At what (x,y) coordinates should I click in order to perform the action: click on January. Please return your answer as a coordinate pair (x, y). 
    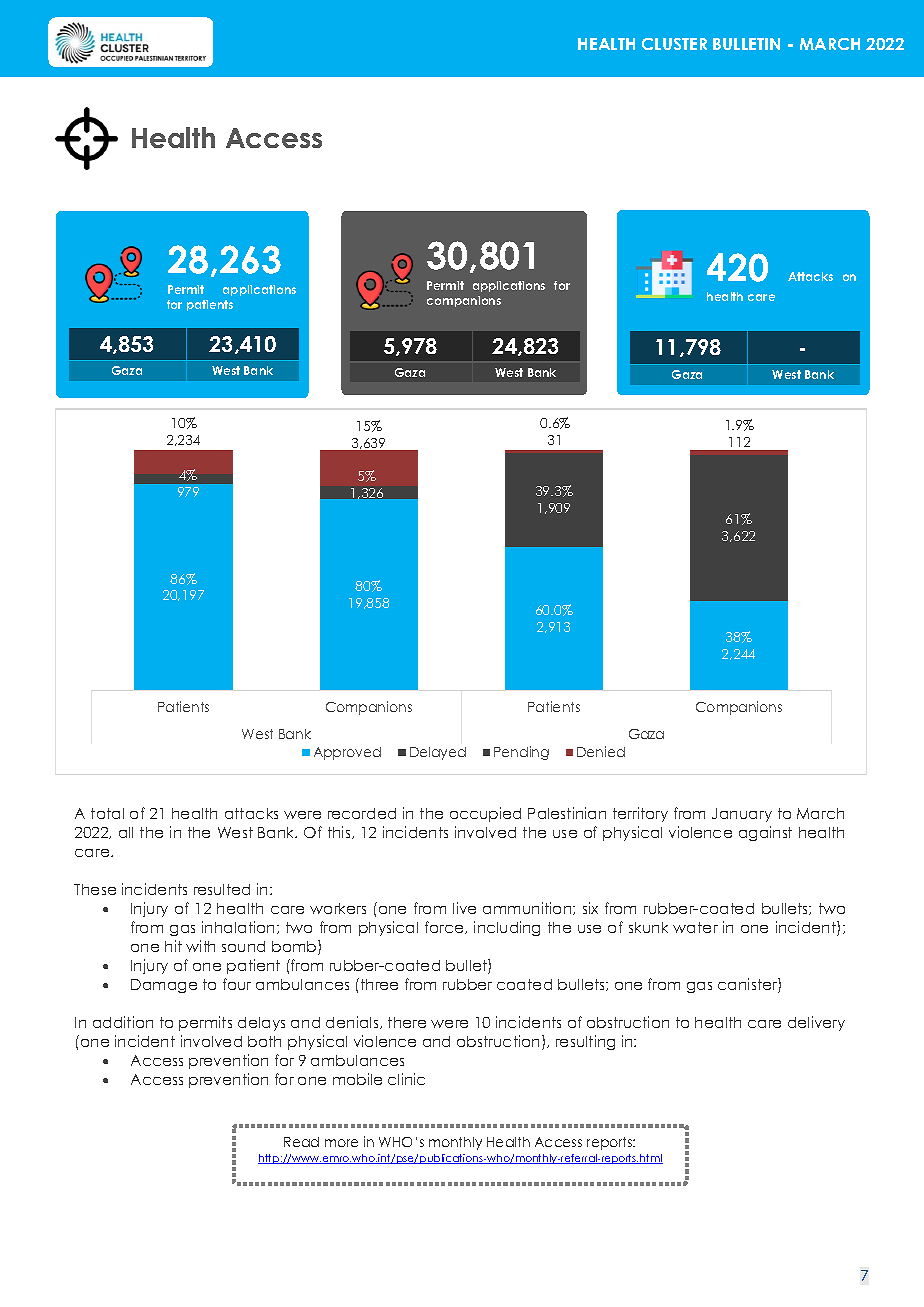
    Looking at the image, I should click on (742, 815).
